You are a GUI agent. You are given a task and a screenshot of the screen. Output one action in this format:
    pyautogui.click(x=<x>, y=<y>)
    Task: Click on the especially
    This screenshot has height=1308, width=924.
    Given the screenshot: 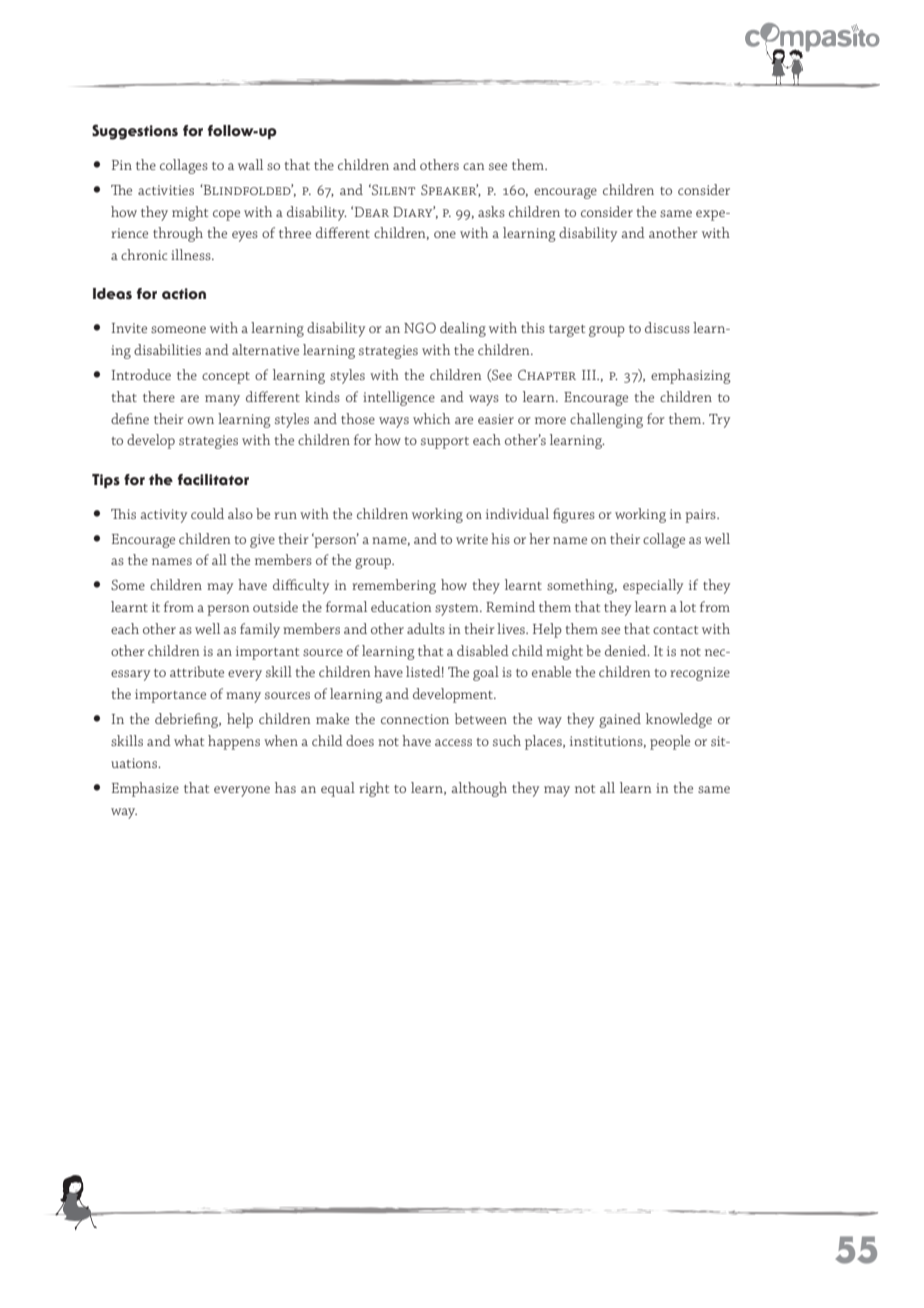 What is the action you would take?
    pyautogui.click(x=653, y=586)
